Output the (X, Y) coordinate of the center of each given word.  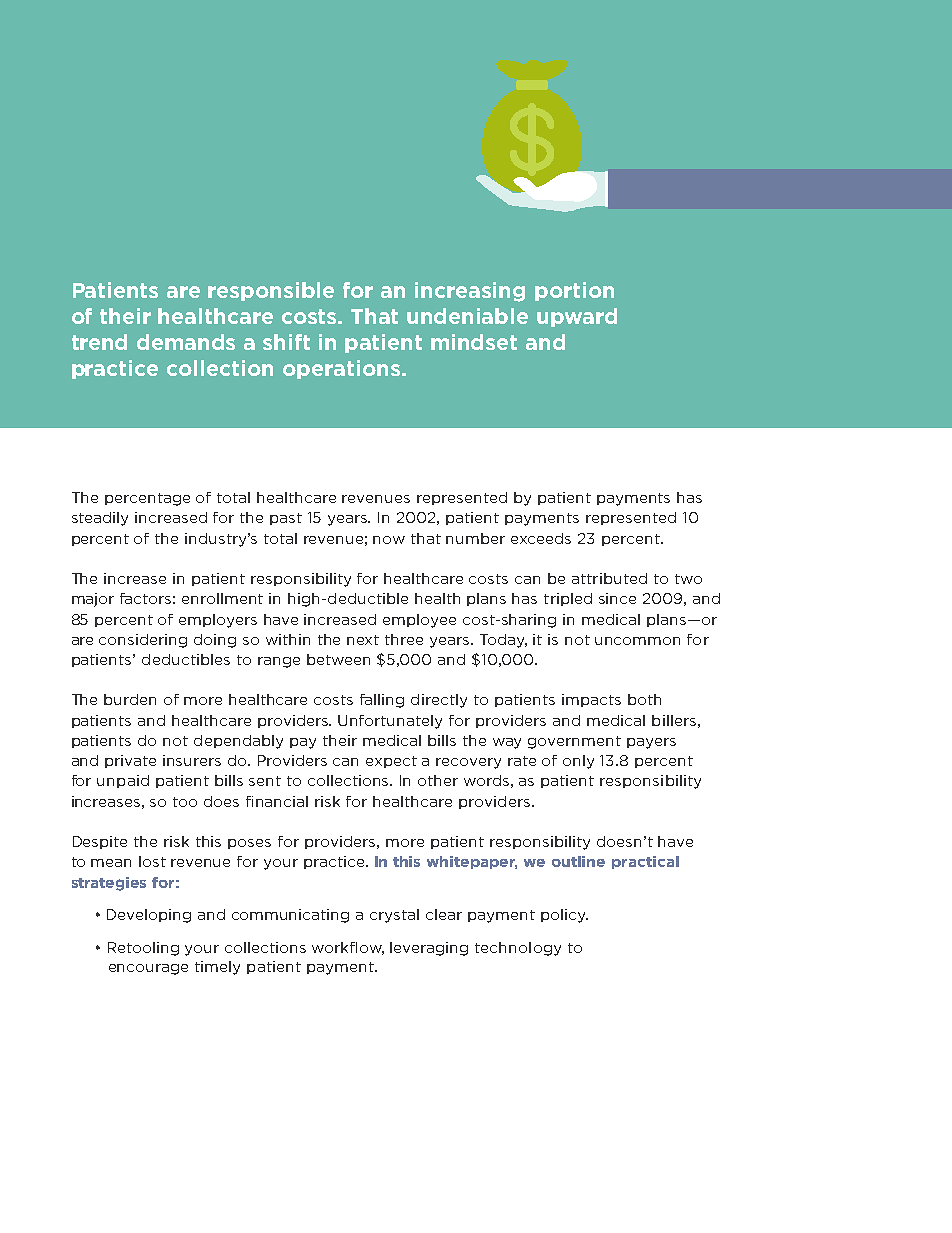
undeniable (467, 316)
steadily (100, 519)
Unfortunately (390, 722)
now (389, 540)
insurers (192, 760)
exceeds (541, 538)
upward (577, 317)
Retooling (143, 949)
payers (651, 743)
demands (186, 342)
